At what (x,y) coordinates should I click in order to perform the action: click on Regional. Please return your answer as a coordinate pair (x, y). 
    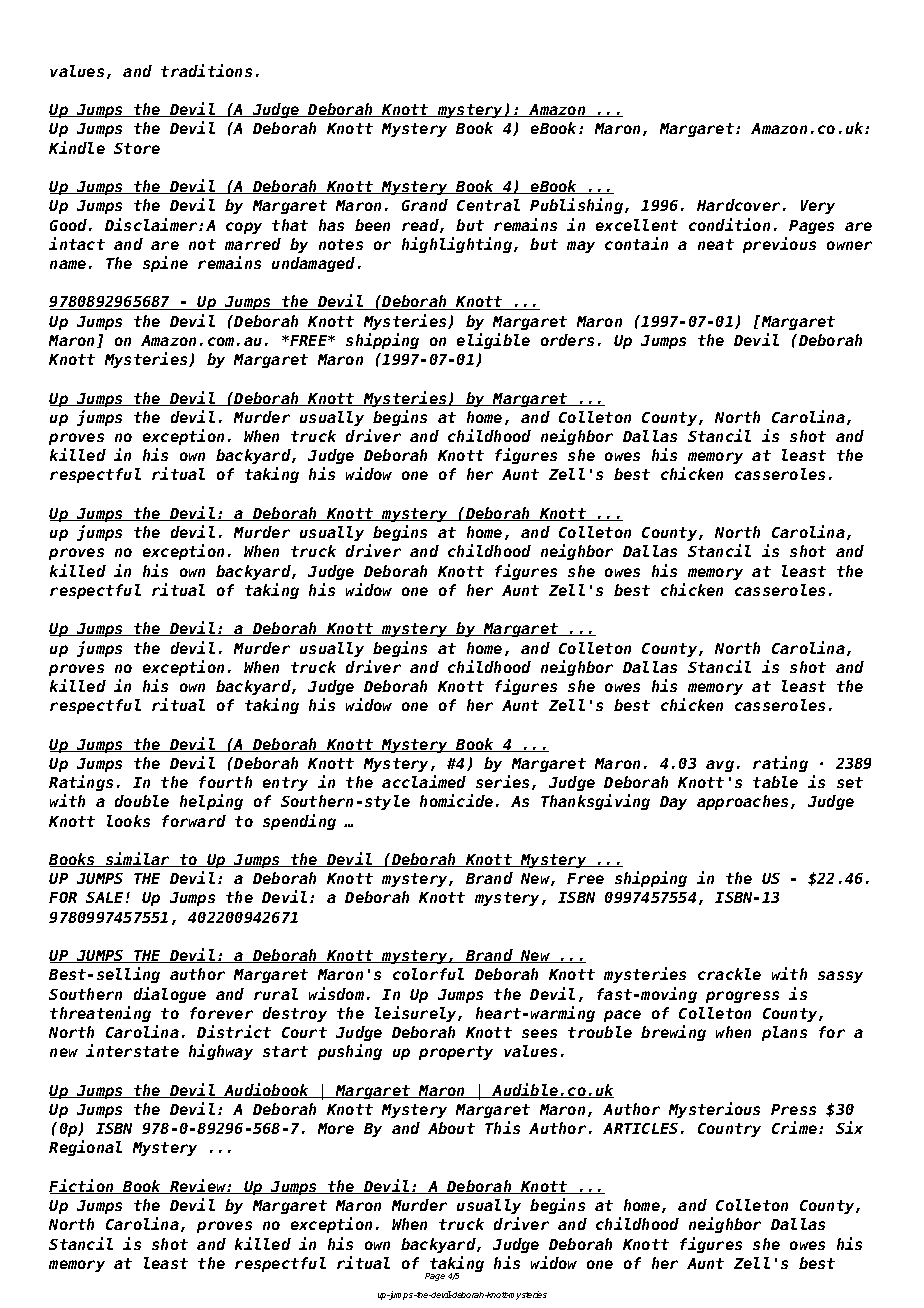
    Looking at the image, I should click on (85, 1148).
